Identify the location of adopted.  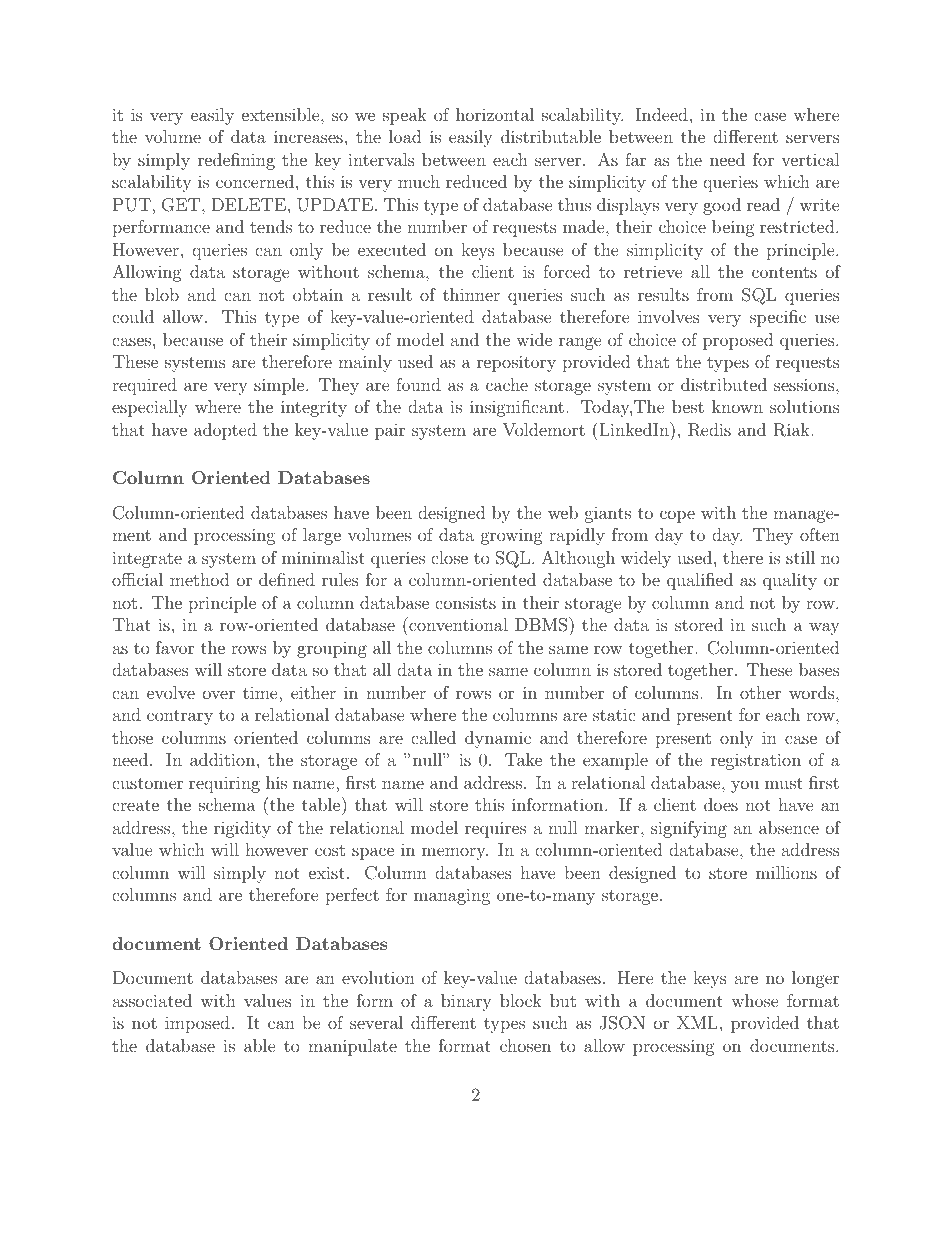
(225, 431).
